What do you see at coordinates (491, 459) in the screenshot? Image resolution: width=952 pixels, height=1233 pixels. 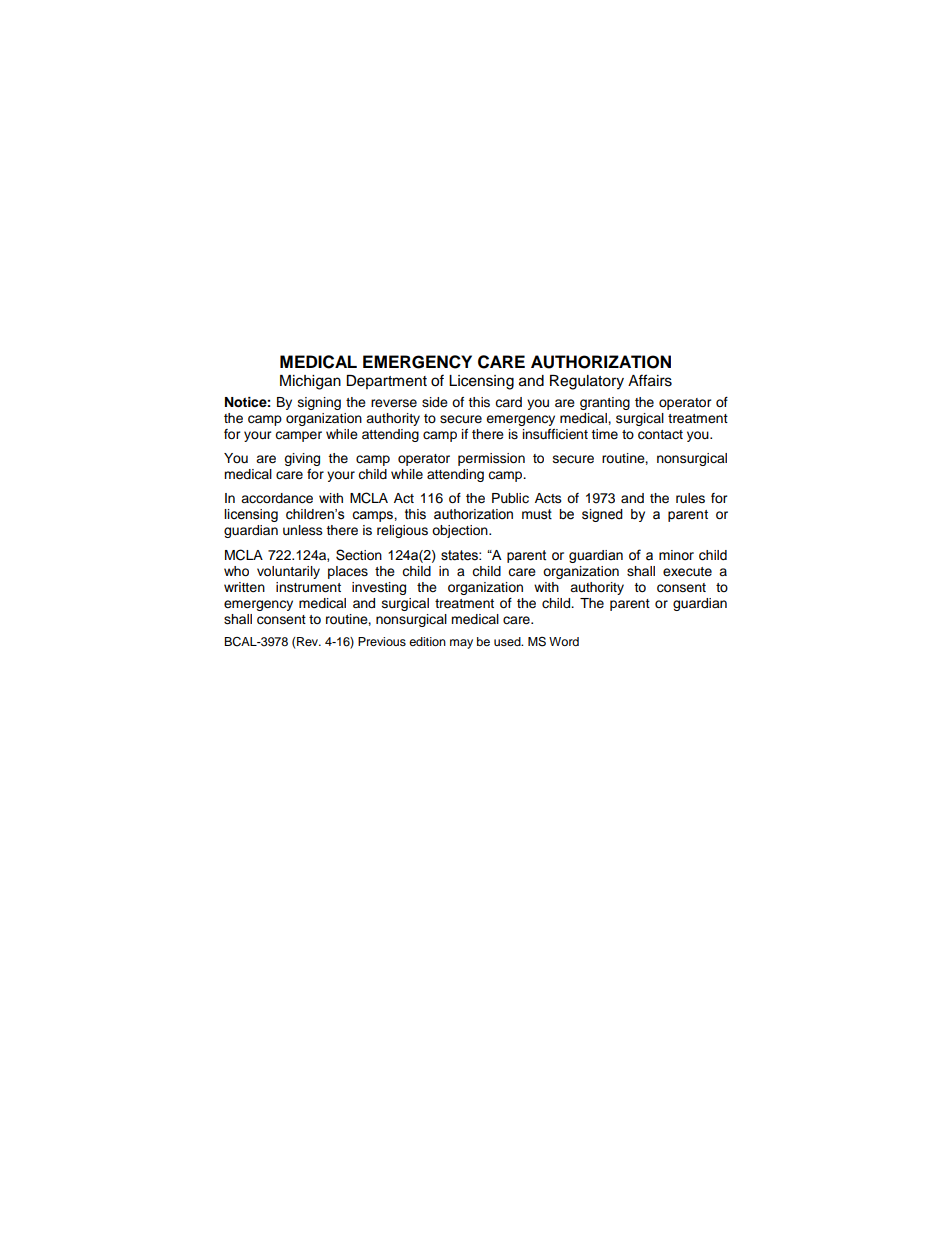 I see `permission` at bounding box center [491, 459].
